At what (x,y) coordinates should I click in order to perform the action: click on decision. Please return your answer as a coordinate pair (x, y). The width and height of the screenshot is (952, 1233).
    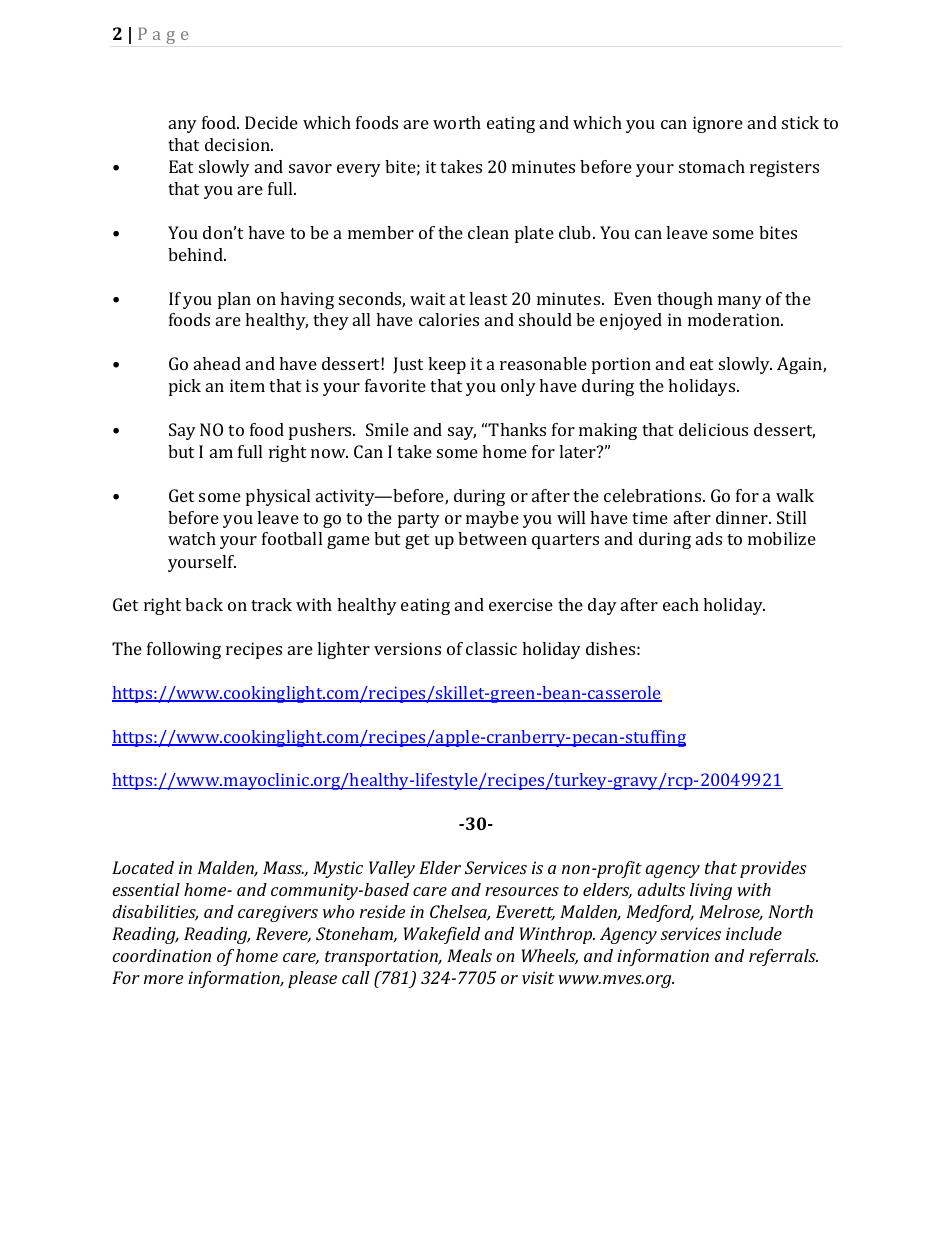
    Looking at the image, I should click on (238, 144).
